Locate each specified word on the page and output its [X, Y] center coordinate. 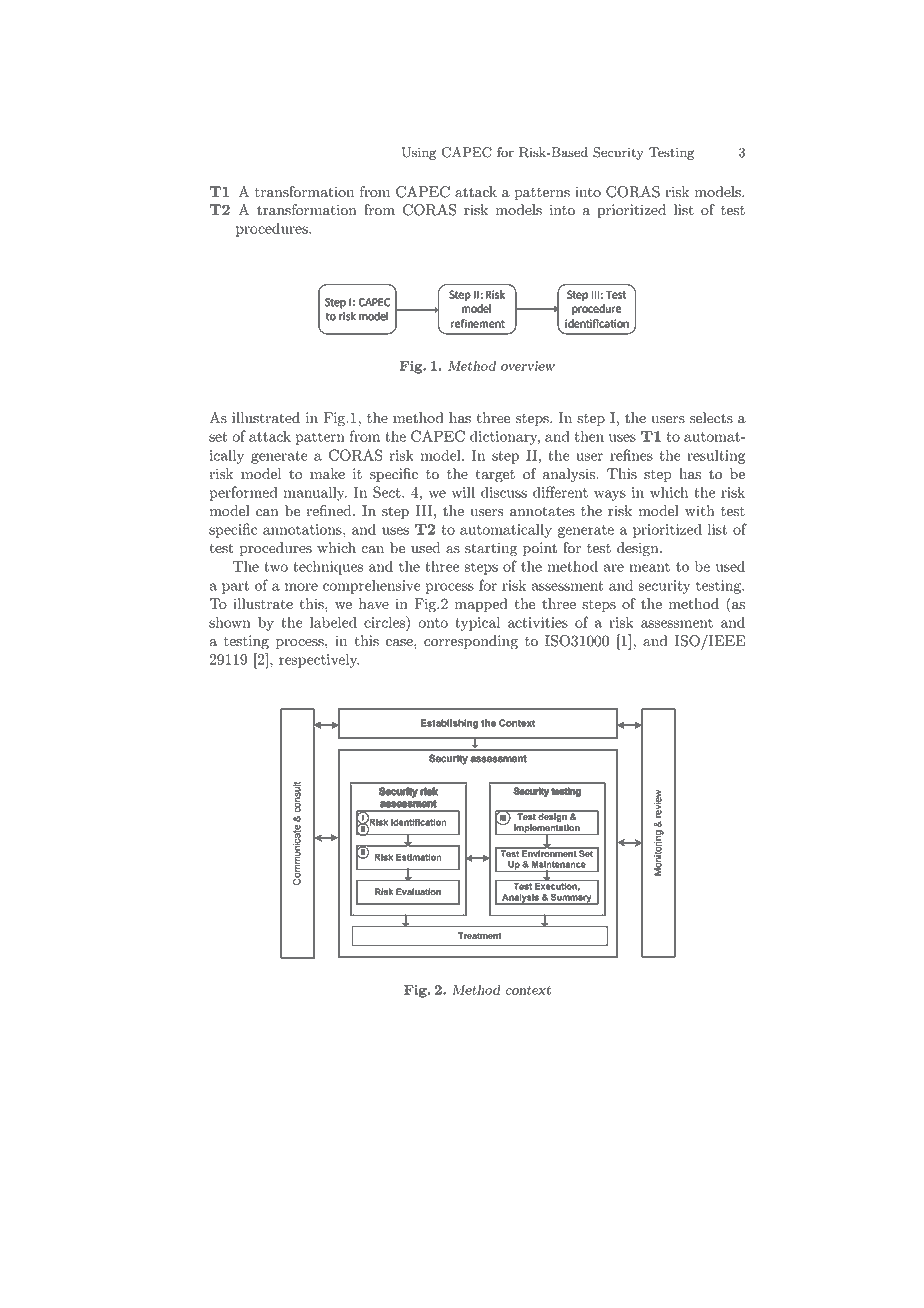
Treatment [479, 936]
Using [419, 153]
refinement [478, 323]
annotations [303, 529]
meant [649, 567]
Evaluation [418, 891]
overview [528, 366]
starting [491, 549]
